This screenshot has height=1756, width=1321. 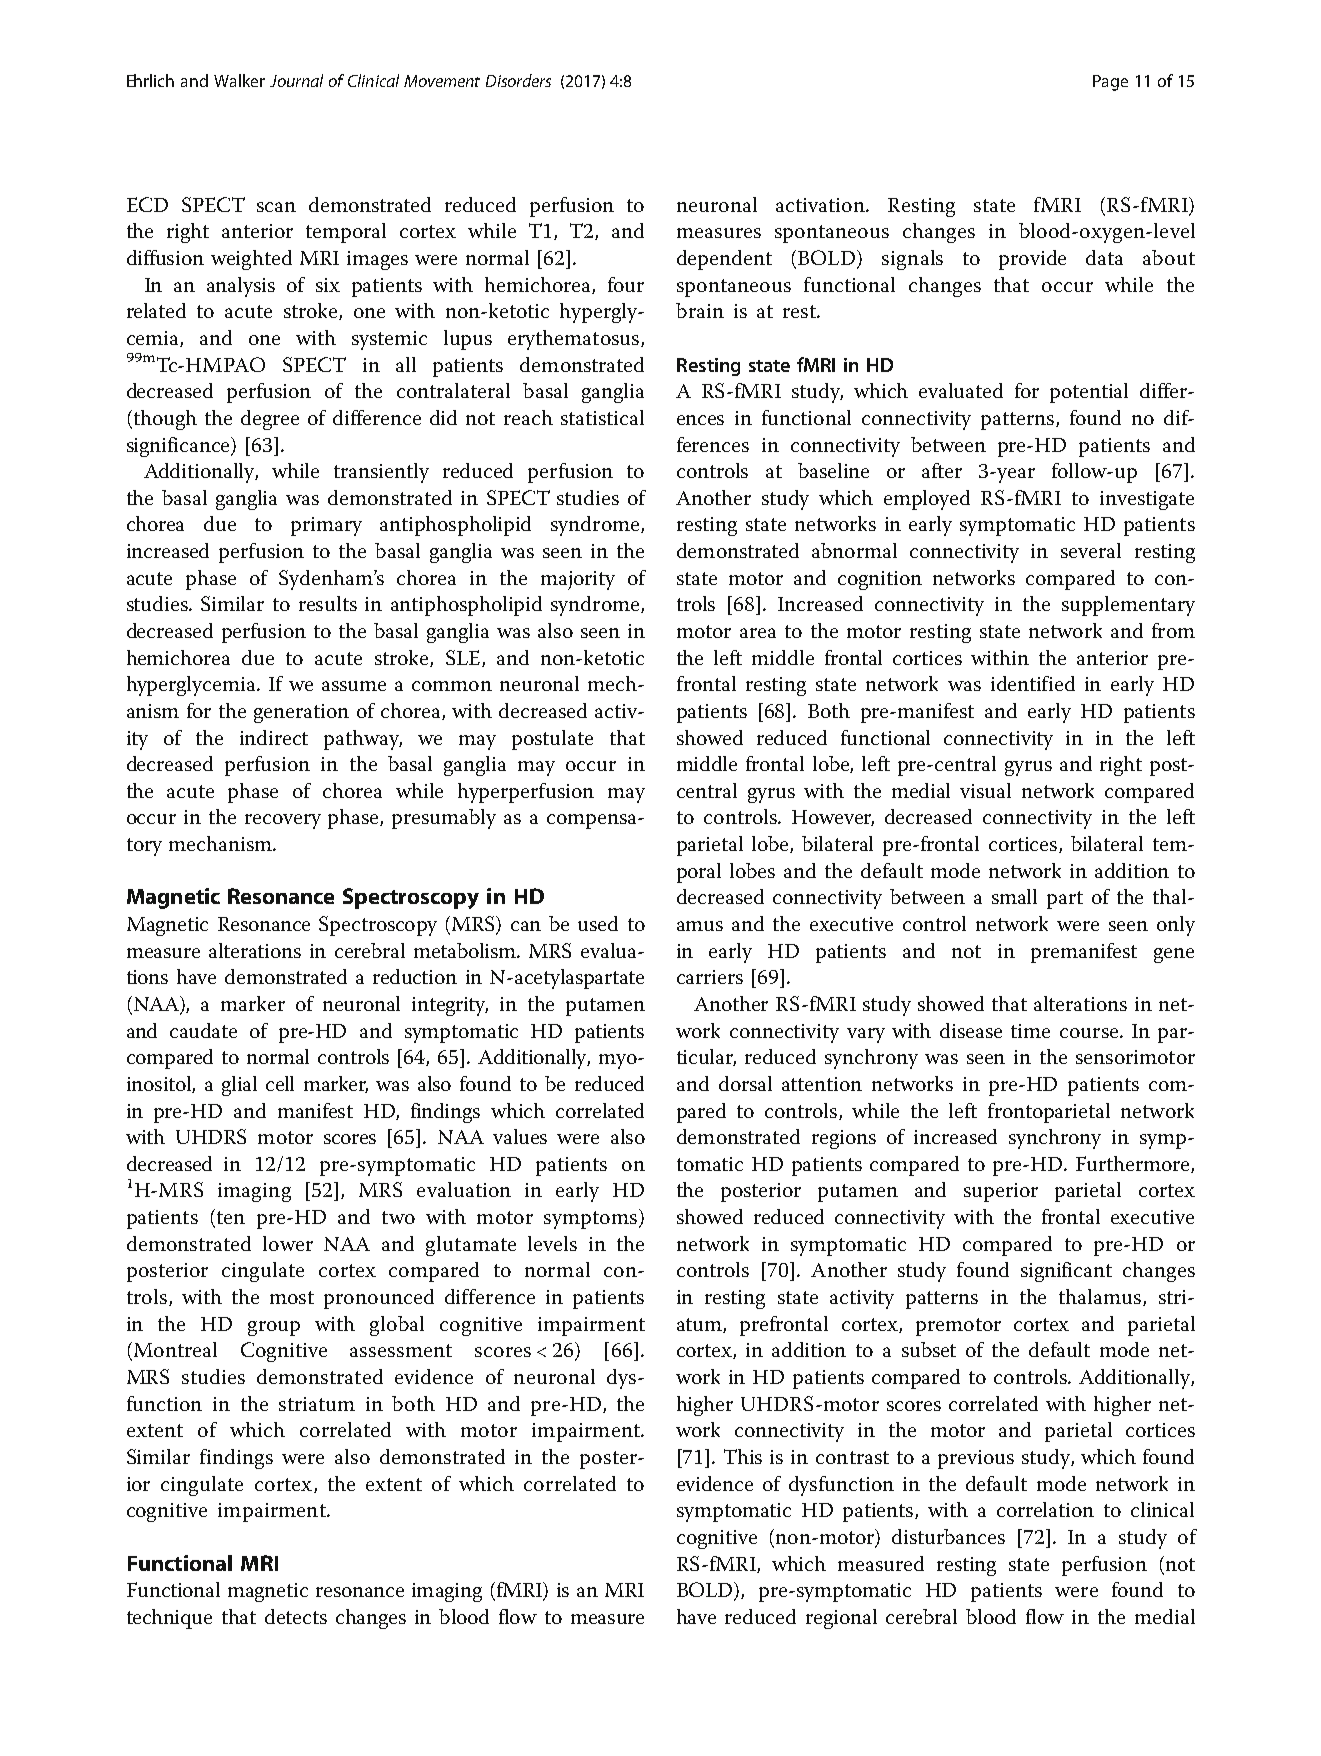 I want to click on small, so click(x=1014, y=896).
